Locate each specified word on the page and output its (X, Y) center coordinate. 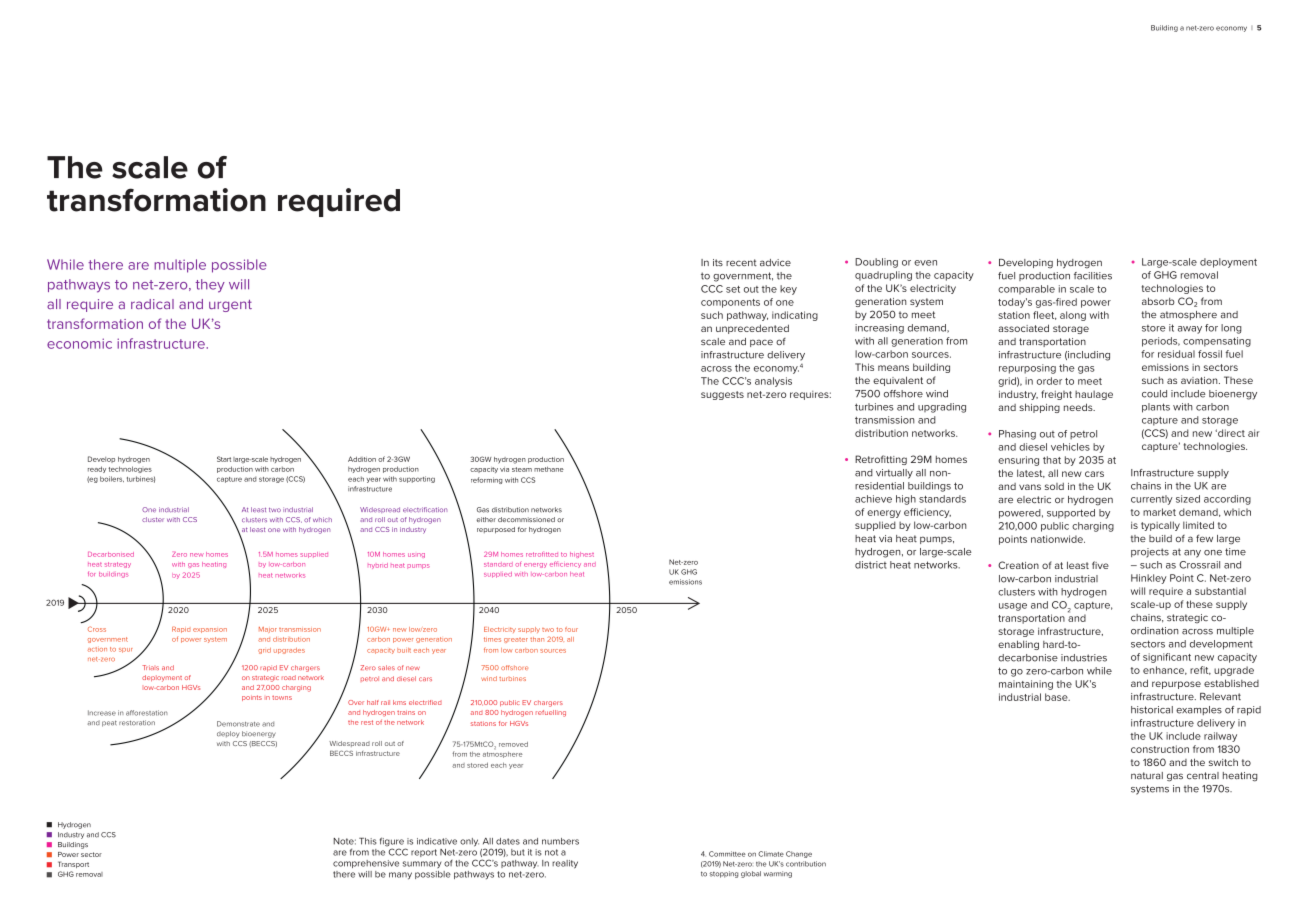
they (210, 286)
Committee (727, 854)
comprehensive (366, 864)
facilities (1093, 276)
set (733, 289)
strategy (118, 565)
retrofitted (542, 554)
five (1100, 565)
